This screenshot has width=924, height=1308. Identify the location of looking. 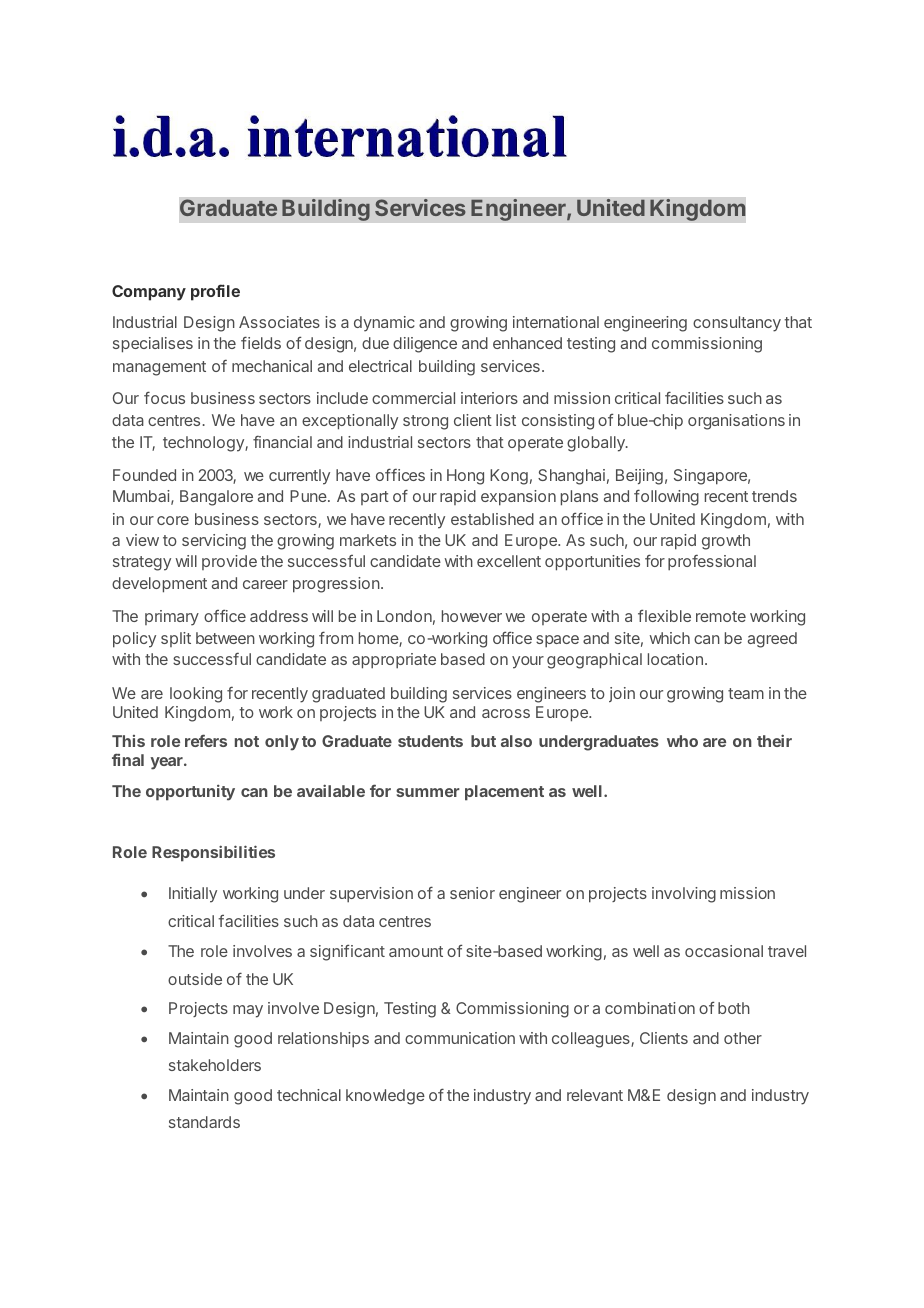
(196, 695).
